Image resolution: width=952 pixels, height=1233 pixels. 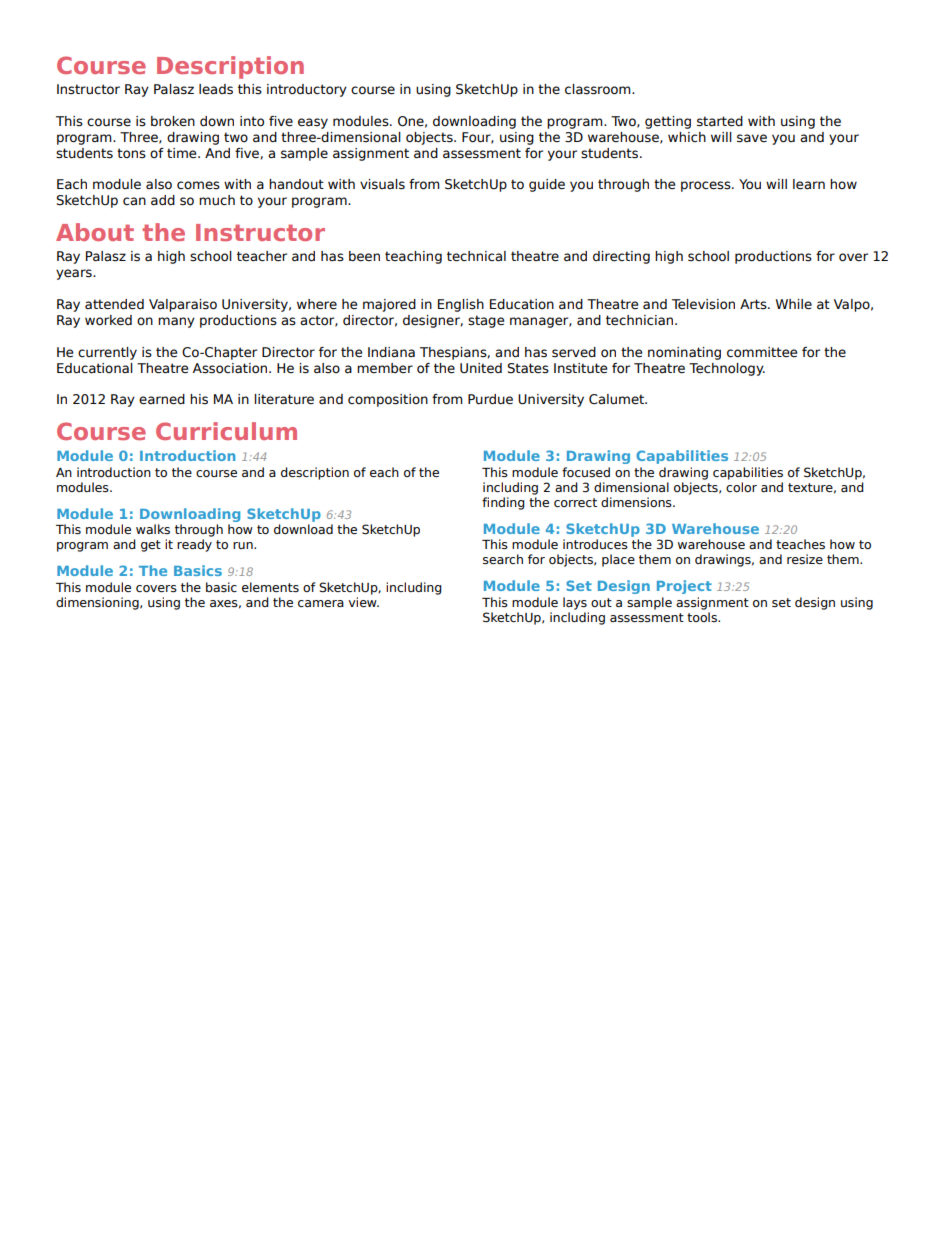 I want to click on Curriculum, so click(x=226, y=431).
